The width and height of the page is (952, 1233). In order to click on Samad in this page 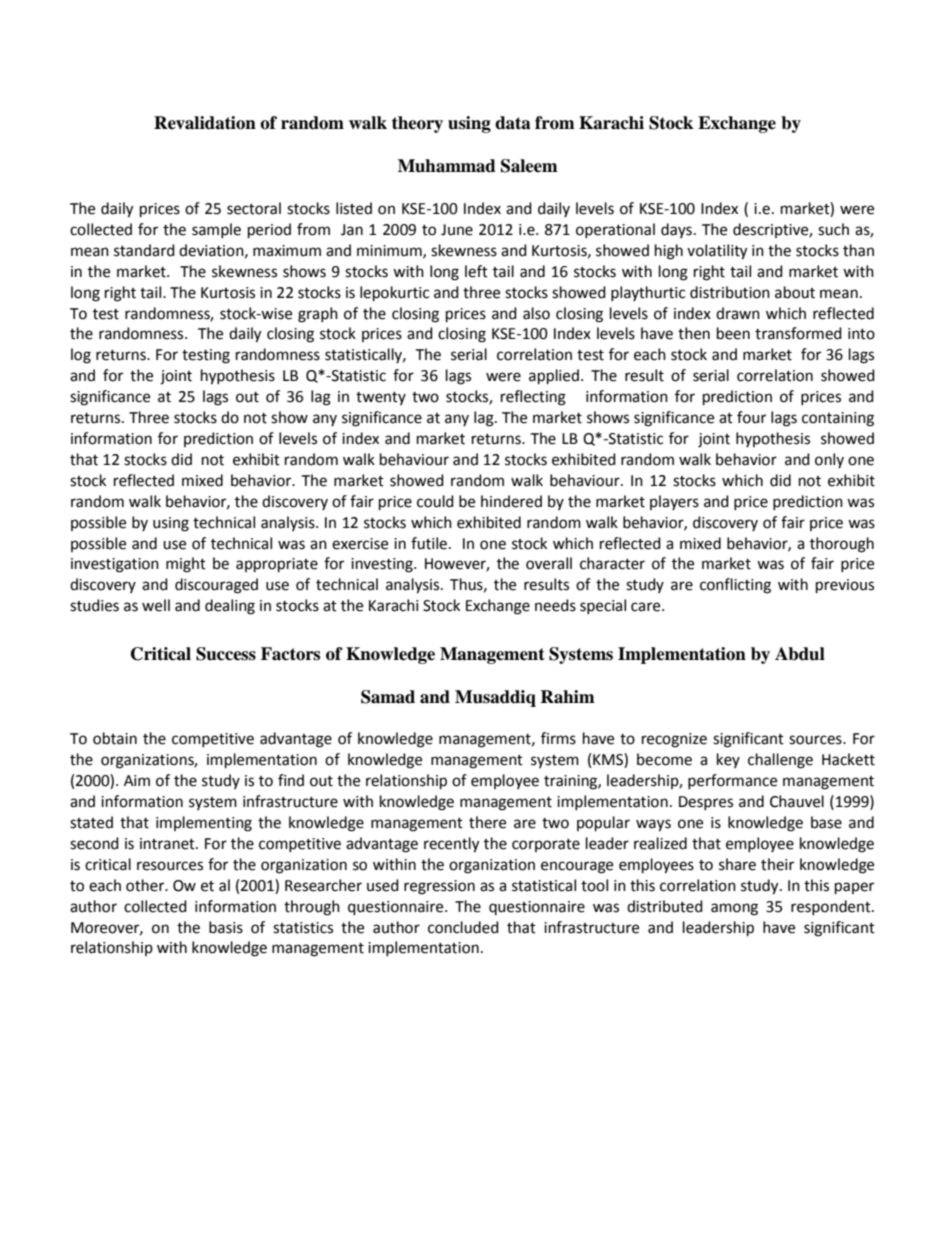, I will do `click(388, 697)`.
